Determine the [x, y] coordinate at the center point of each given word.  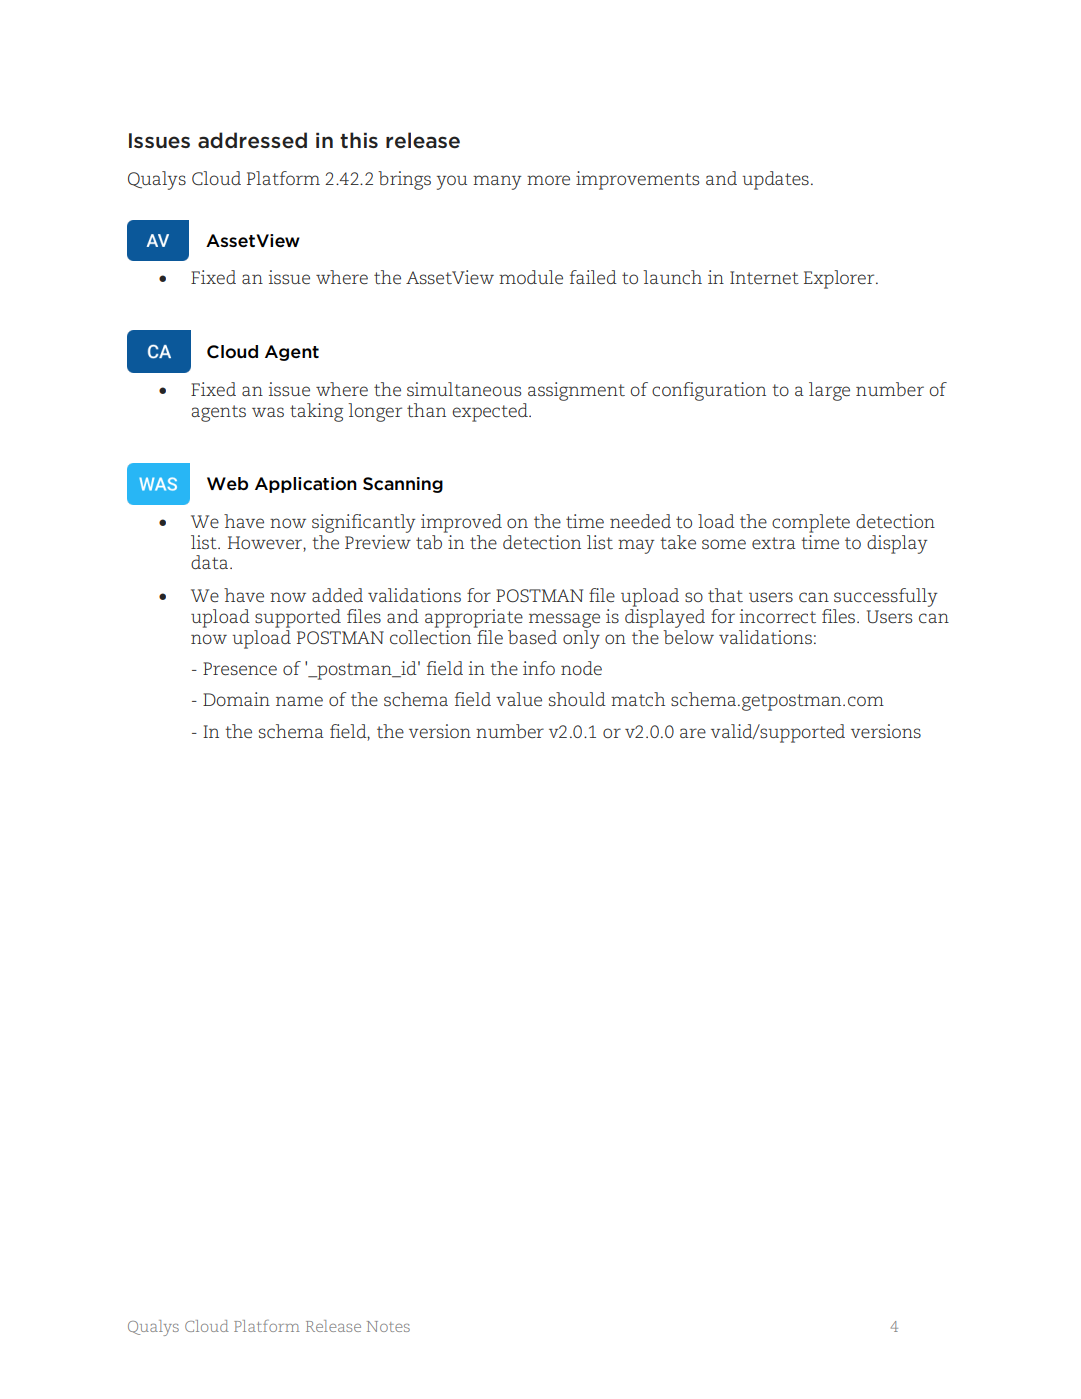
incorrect [778, 616]
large [829, 391]
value [519, 699]
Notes [388, 1326]
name [299, 701]
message [564, 620]
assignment [576, 391]
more [548, 180]
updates [775, 180]
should [577, 699]
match [638, 699]
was [268, 412]
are [693, 733]
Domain [236, 699]
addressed [252, 140]
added [337, 595]
